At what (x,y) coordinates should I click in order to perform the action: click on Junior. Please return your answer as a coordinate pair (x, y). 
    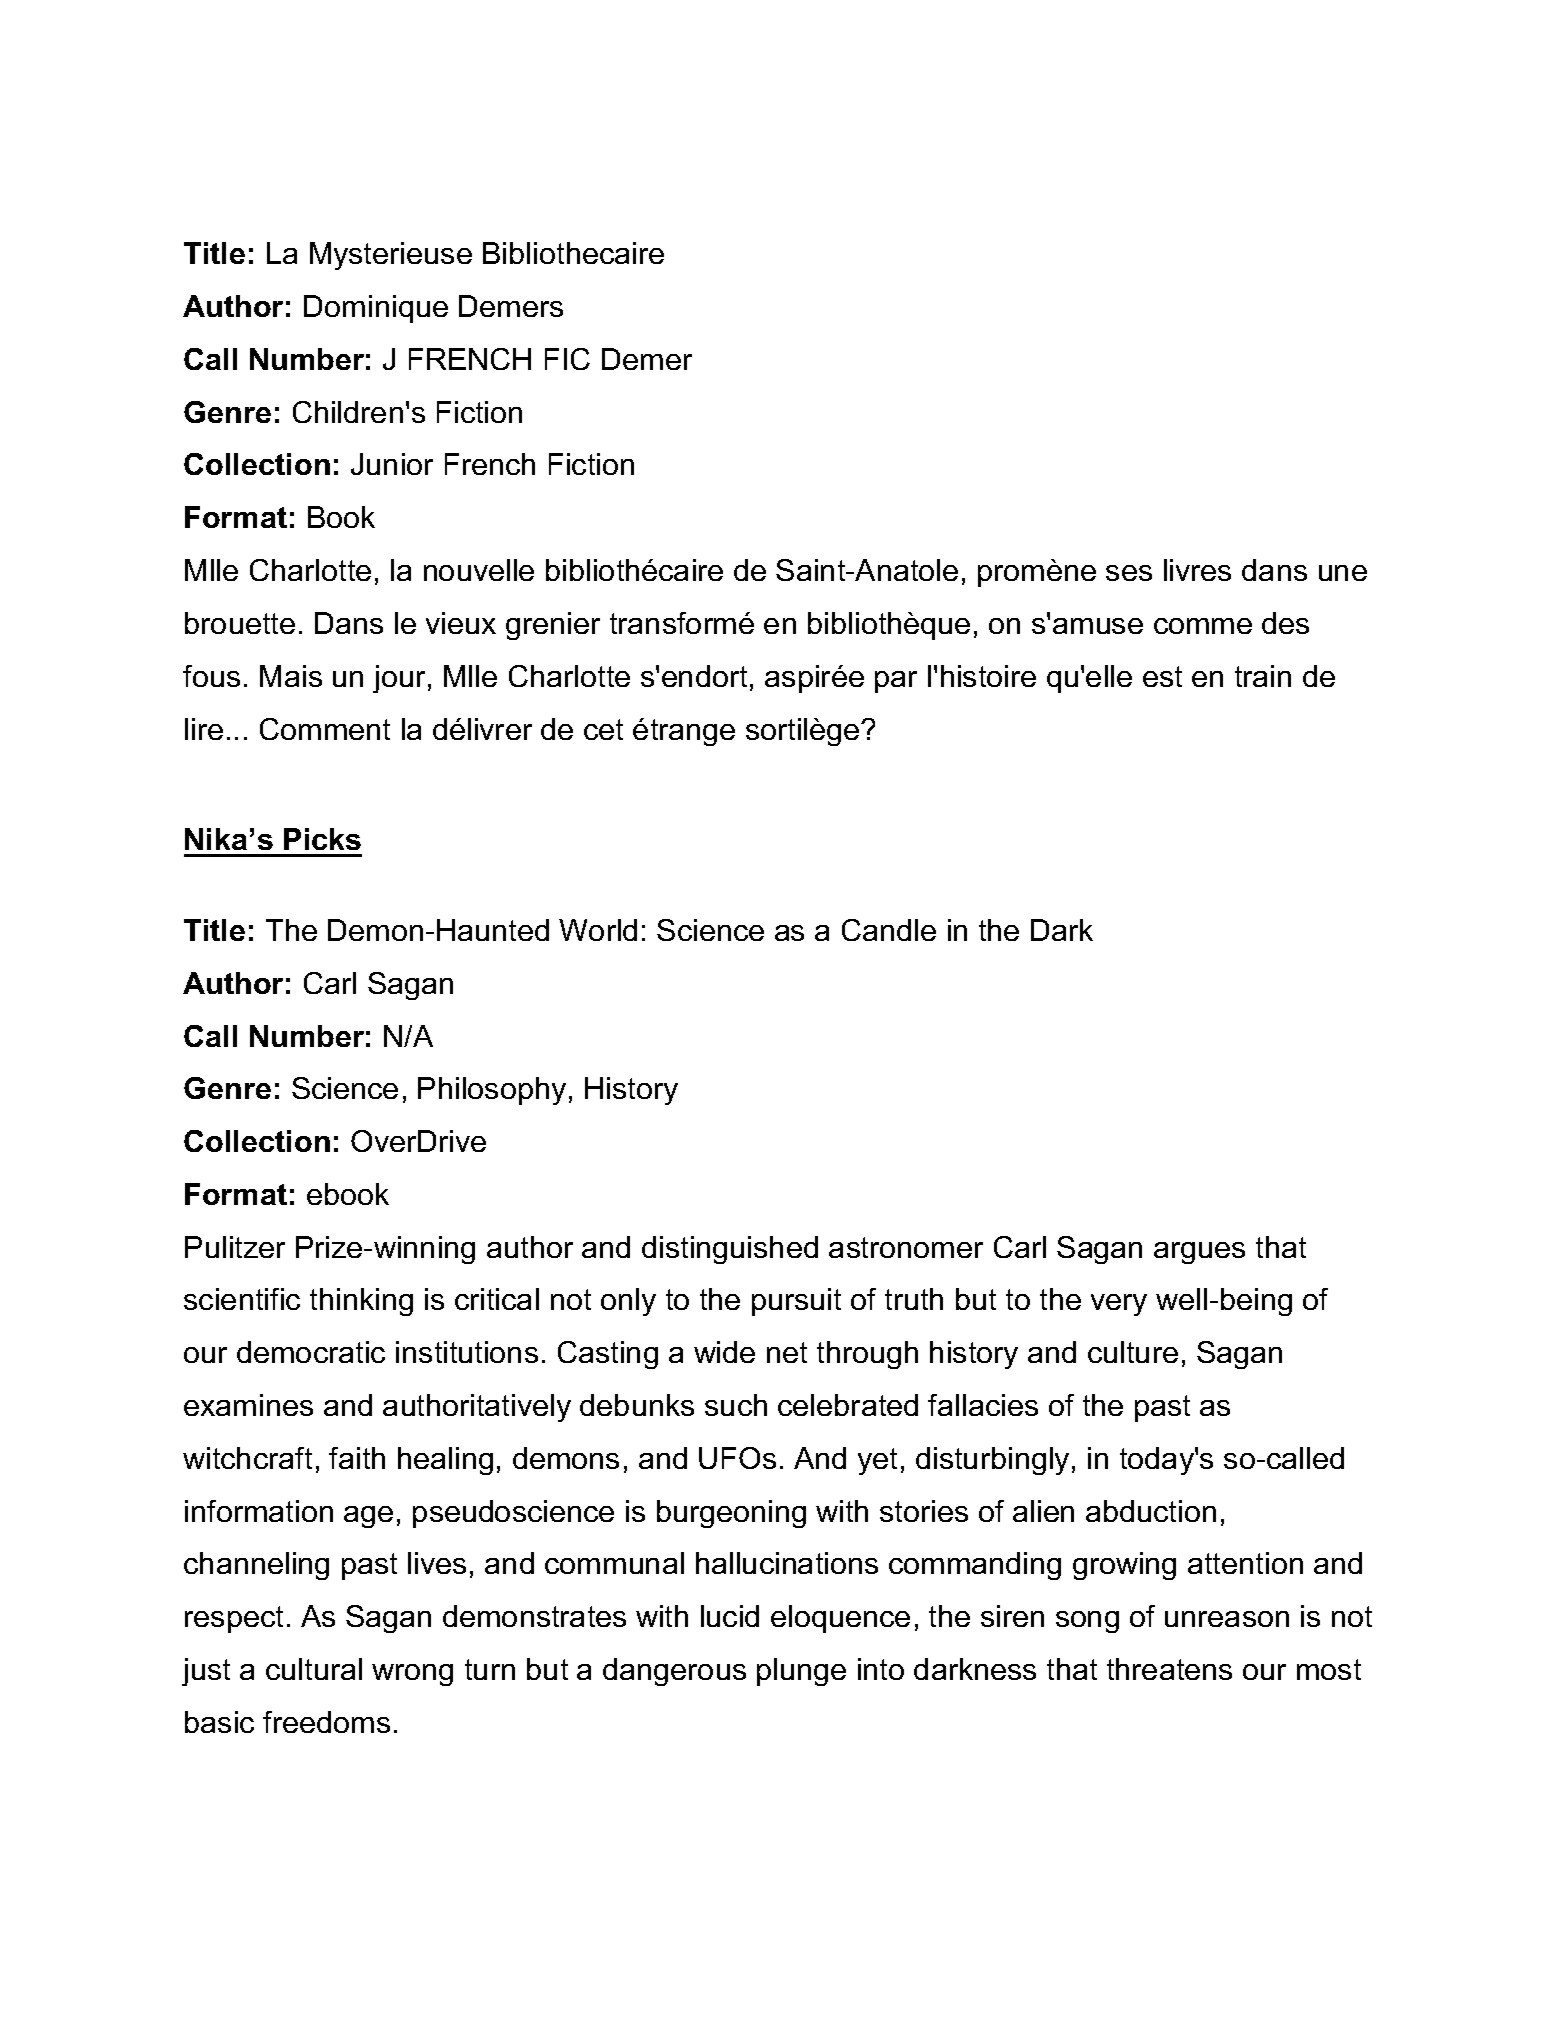
    Looking at the image, I should click on (392, 464).
